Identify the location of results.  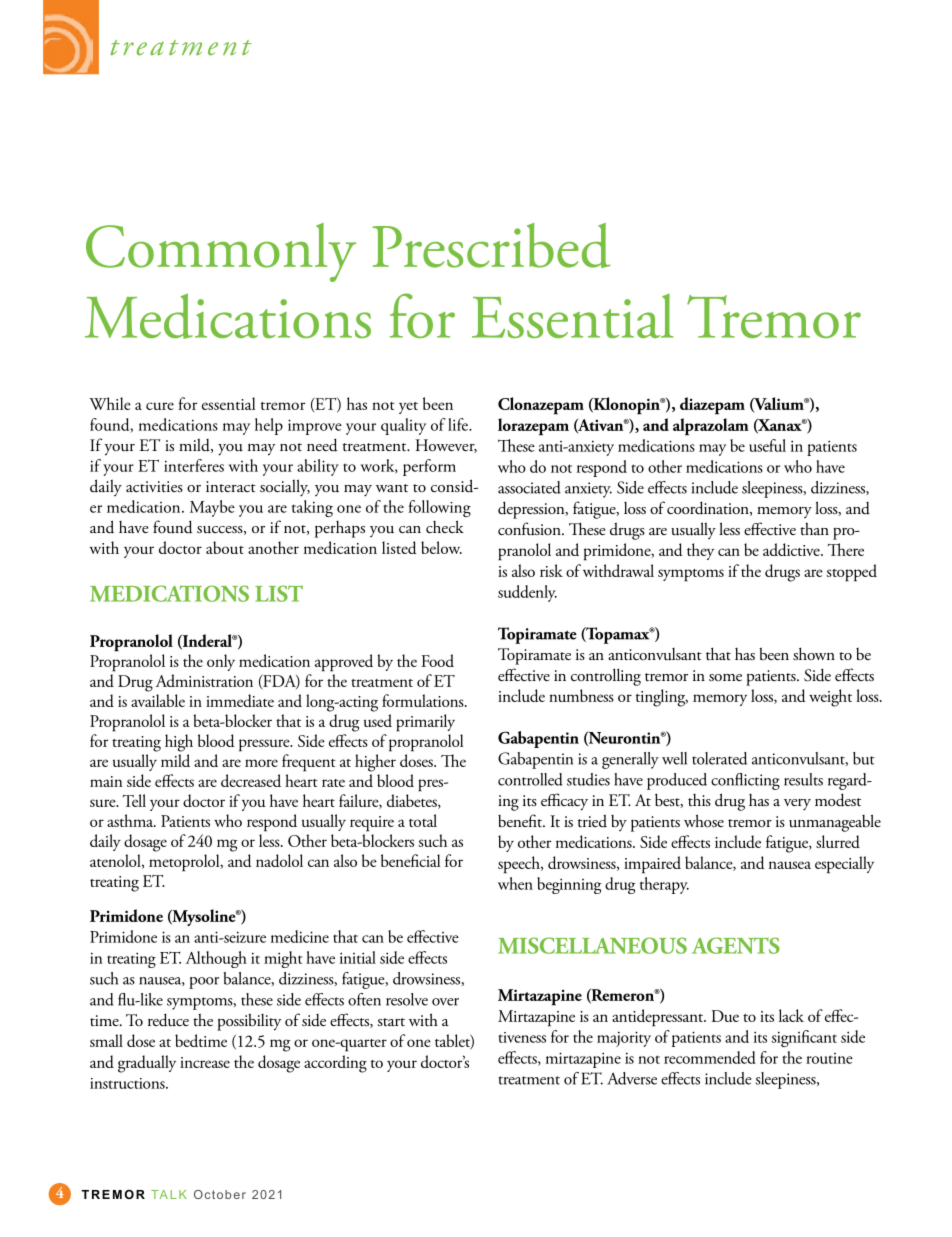
(803, 779).
